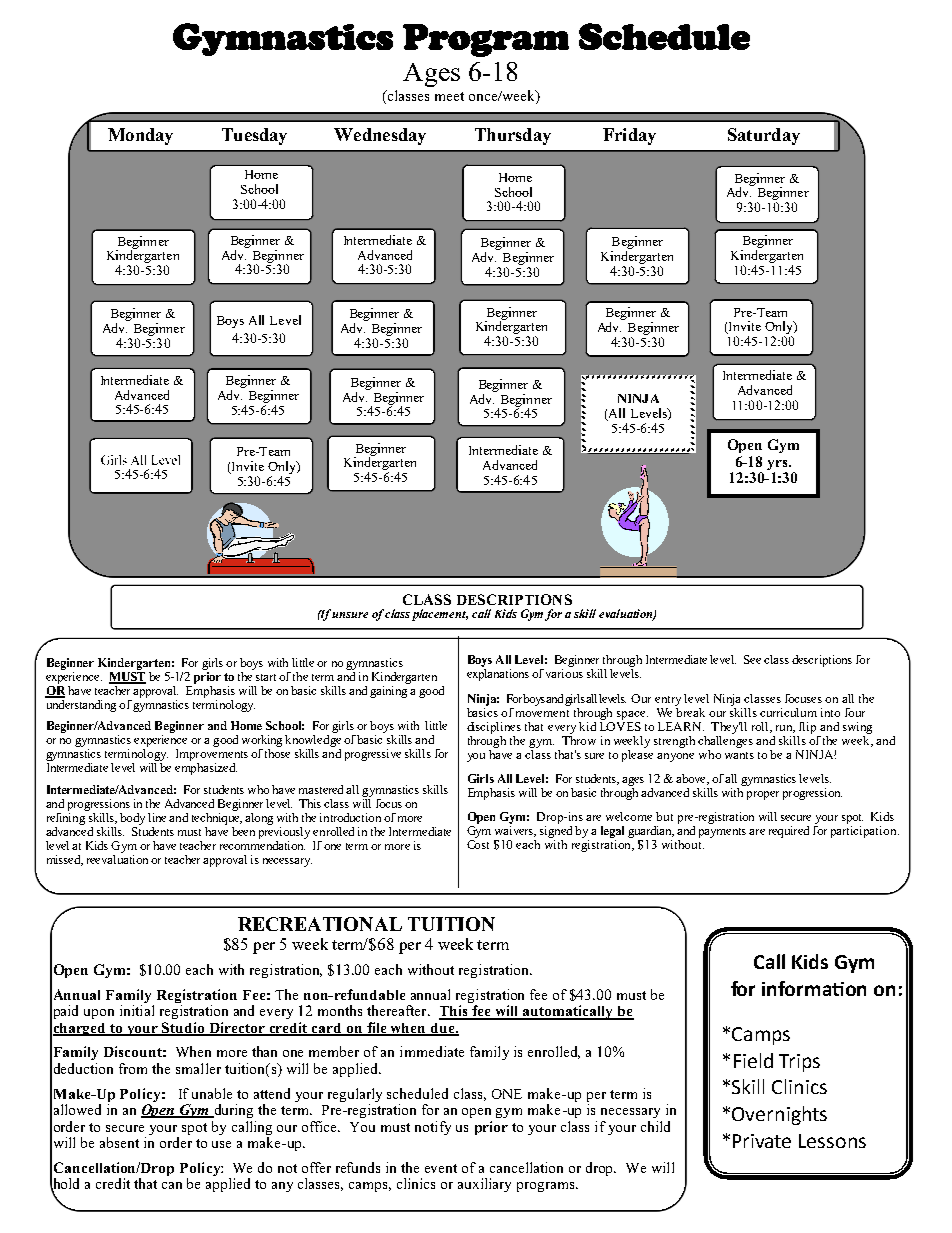  I want to click on Cost, so click(478, 843).
